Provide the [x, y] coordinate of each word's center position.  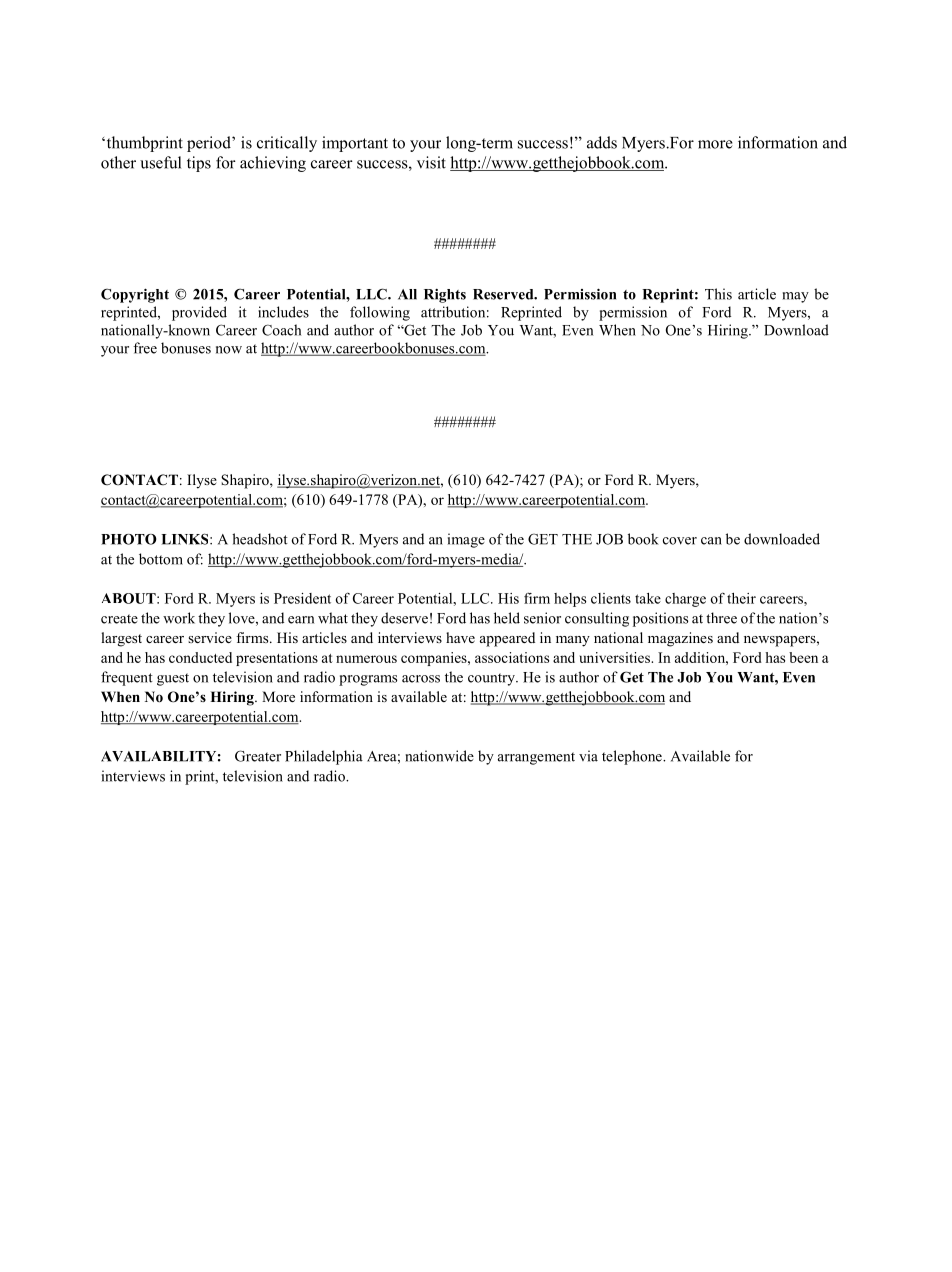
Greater [258, 756]
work [179, 618]
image [466, 540]
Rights [445, 296]
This [718, 294]
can [711, 541]
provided [199, 313]
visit [431, 162]
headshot [260, 539]
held [507, 618]
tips [199, 164]
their [741, 598]
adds [602, 142]
